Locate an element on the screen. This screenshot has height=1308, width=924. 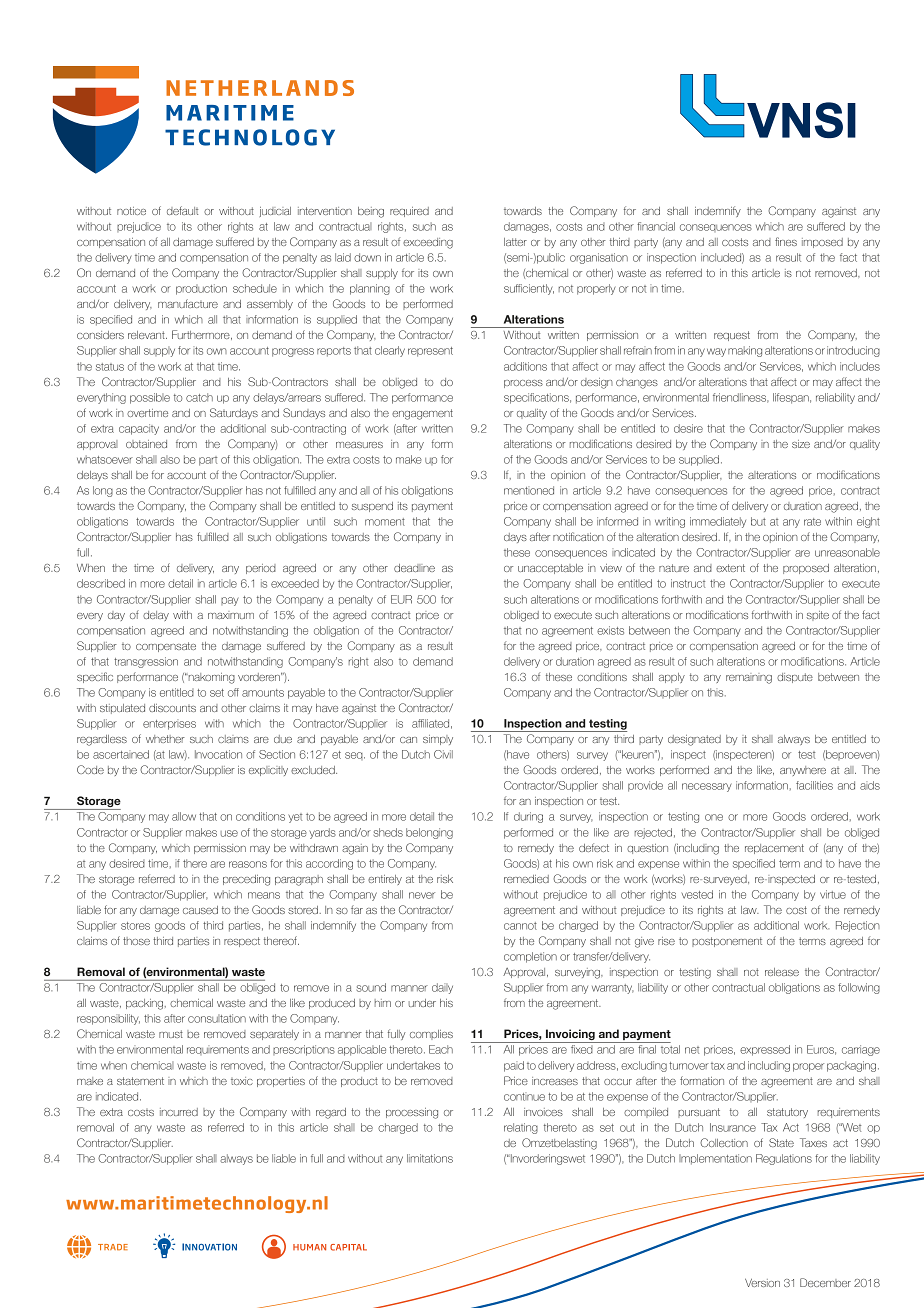
latter is located at coordinates (515, 242).
